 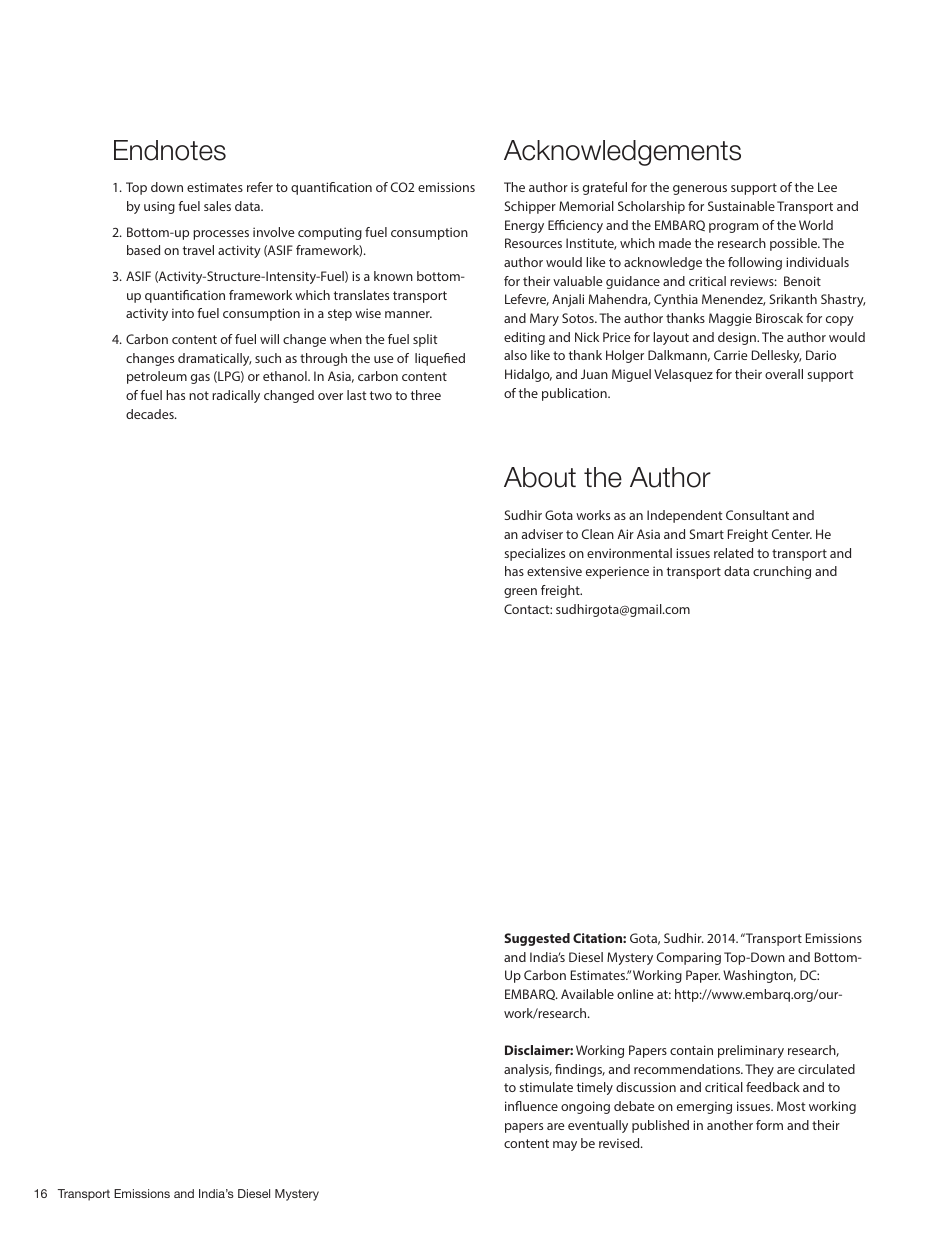 I want to click on influence, so click(x=531, y=1106).
